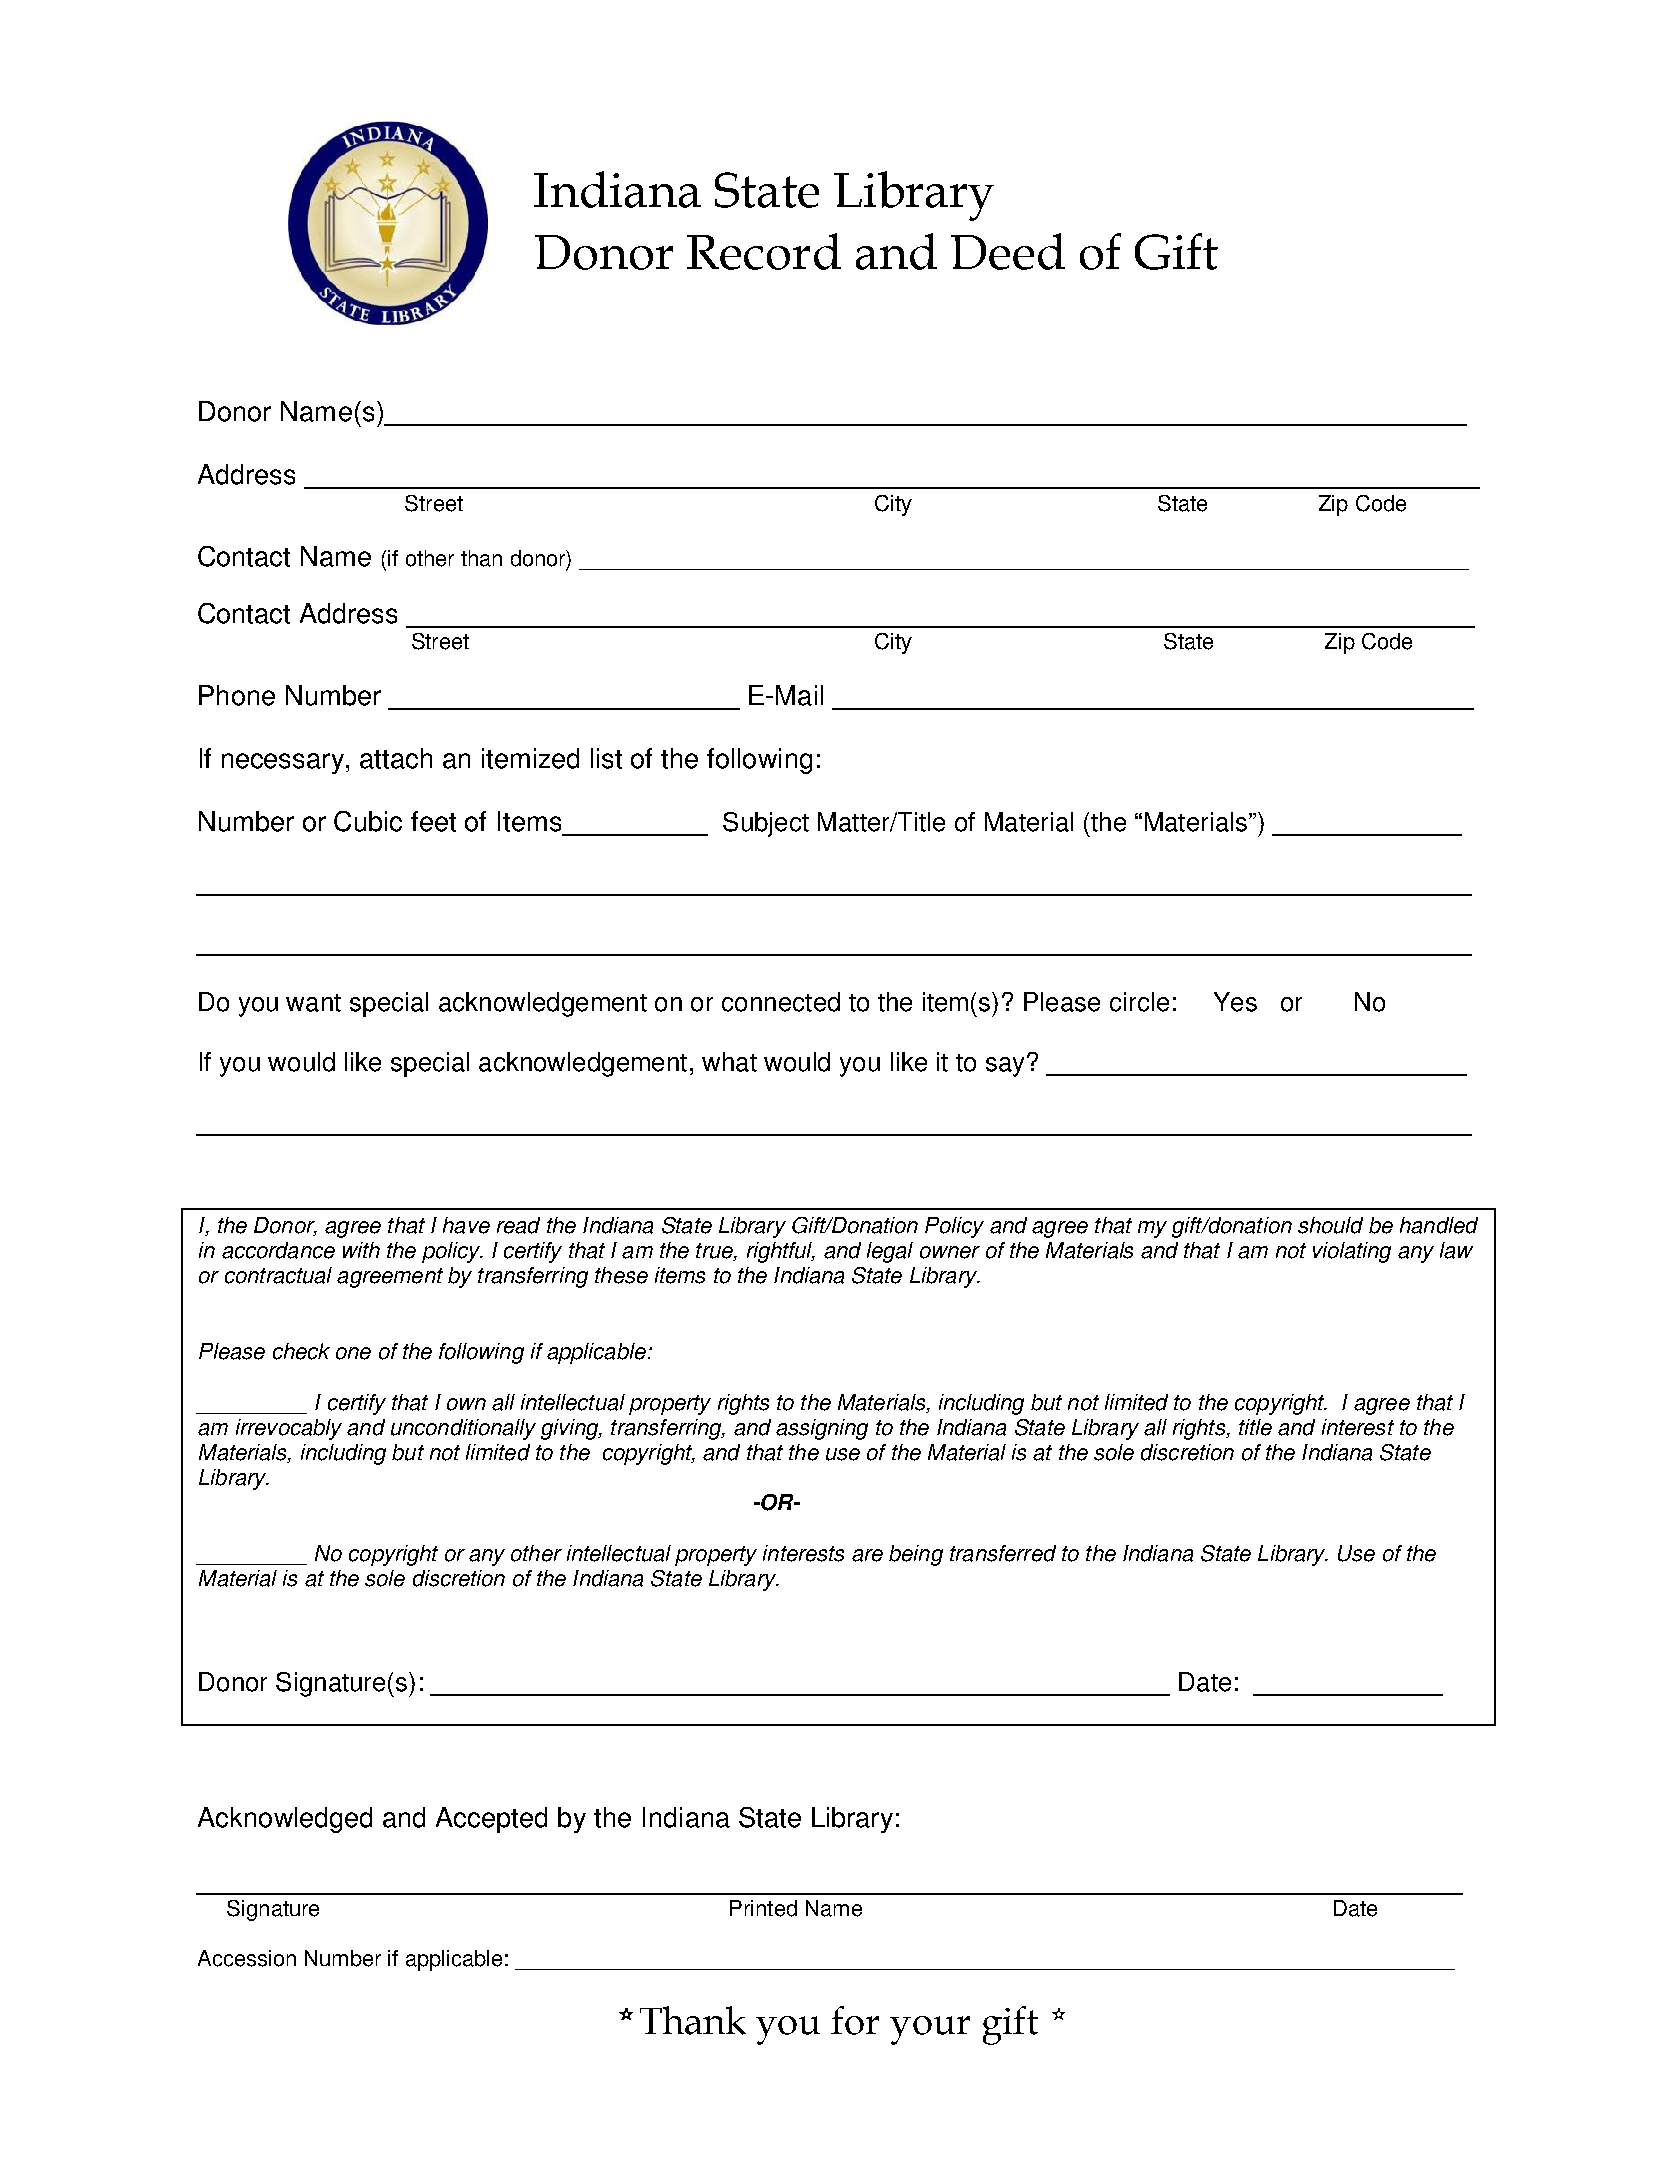  I want to click on are, so click(867, 1555).
